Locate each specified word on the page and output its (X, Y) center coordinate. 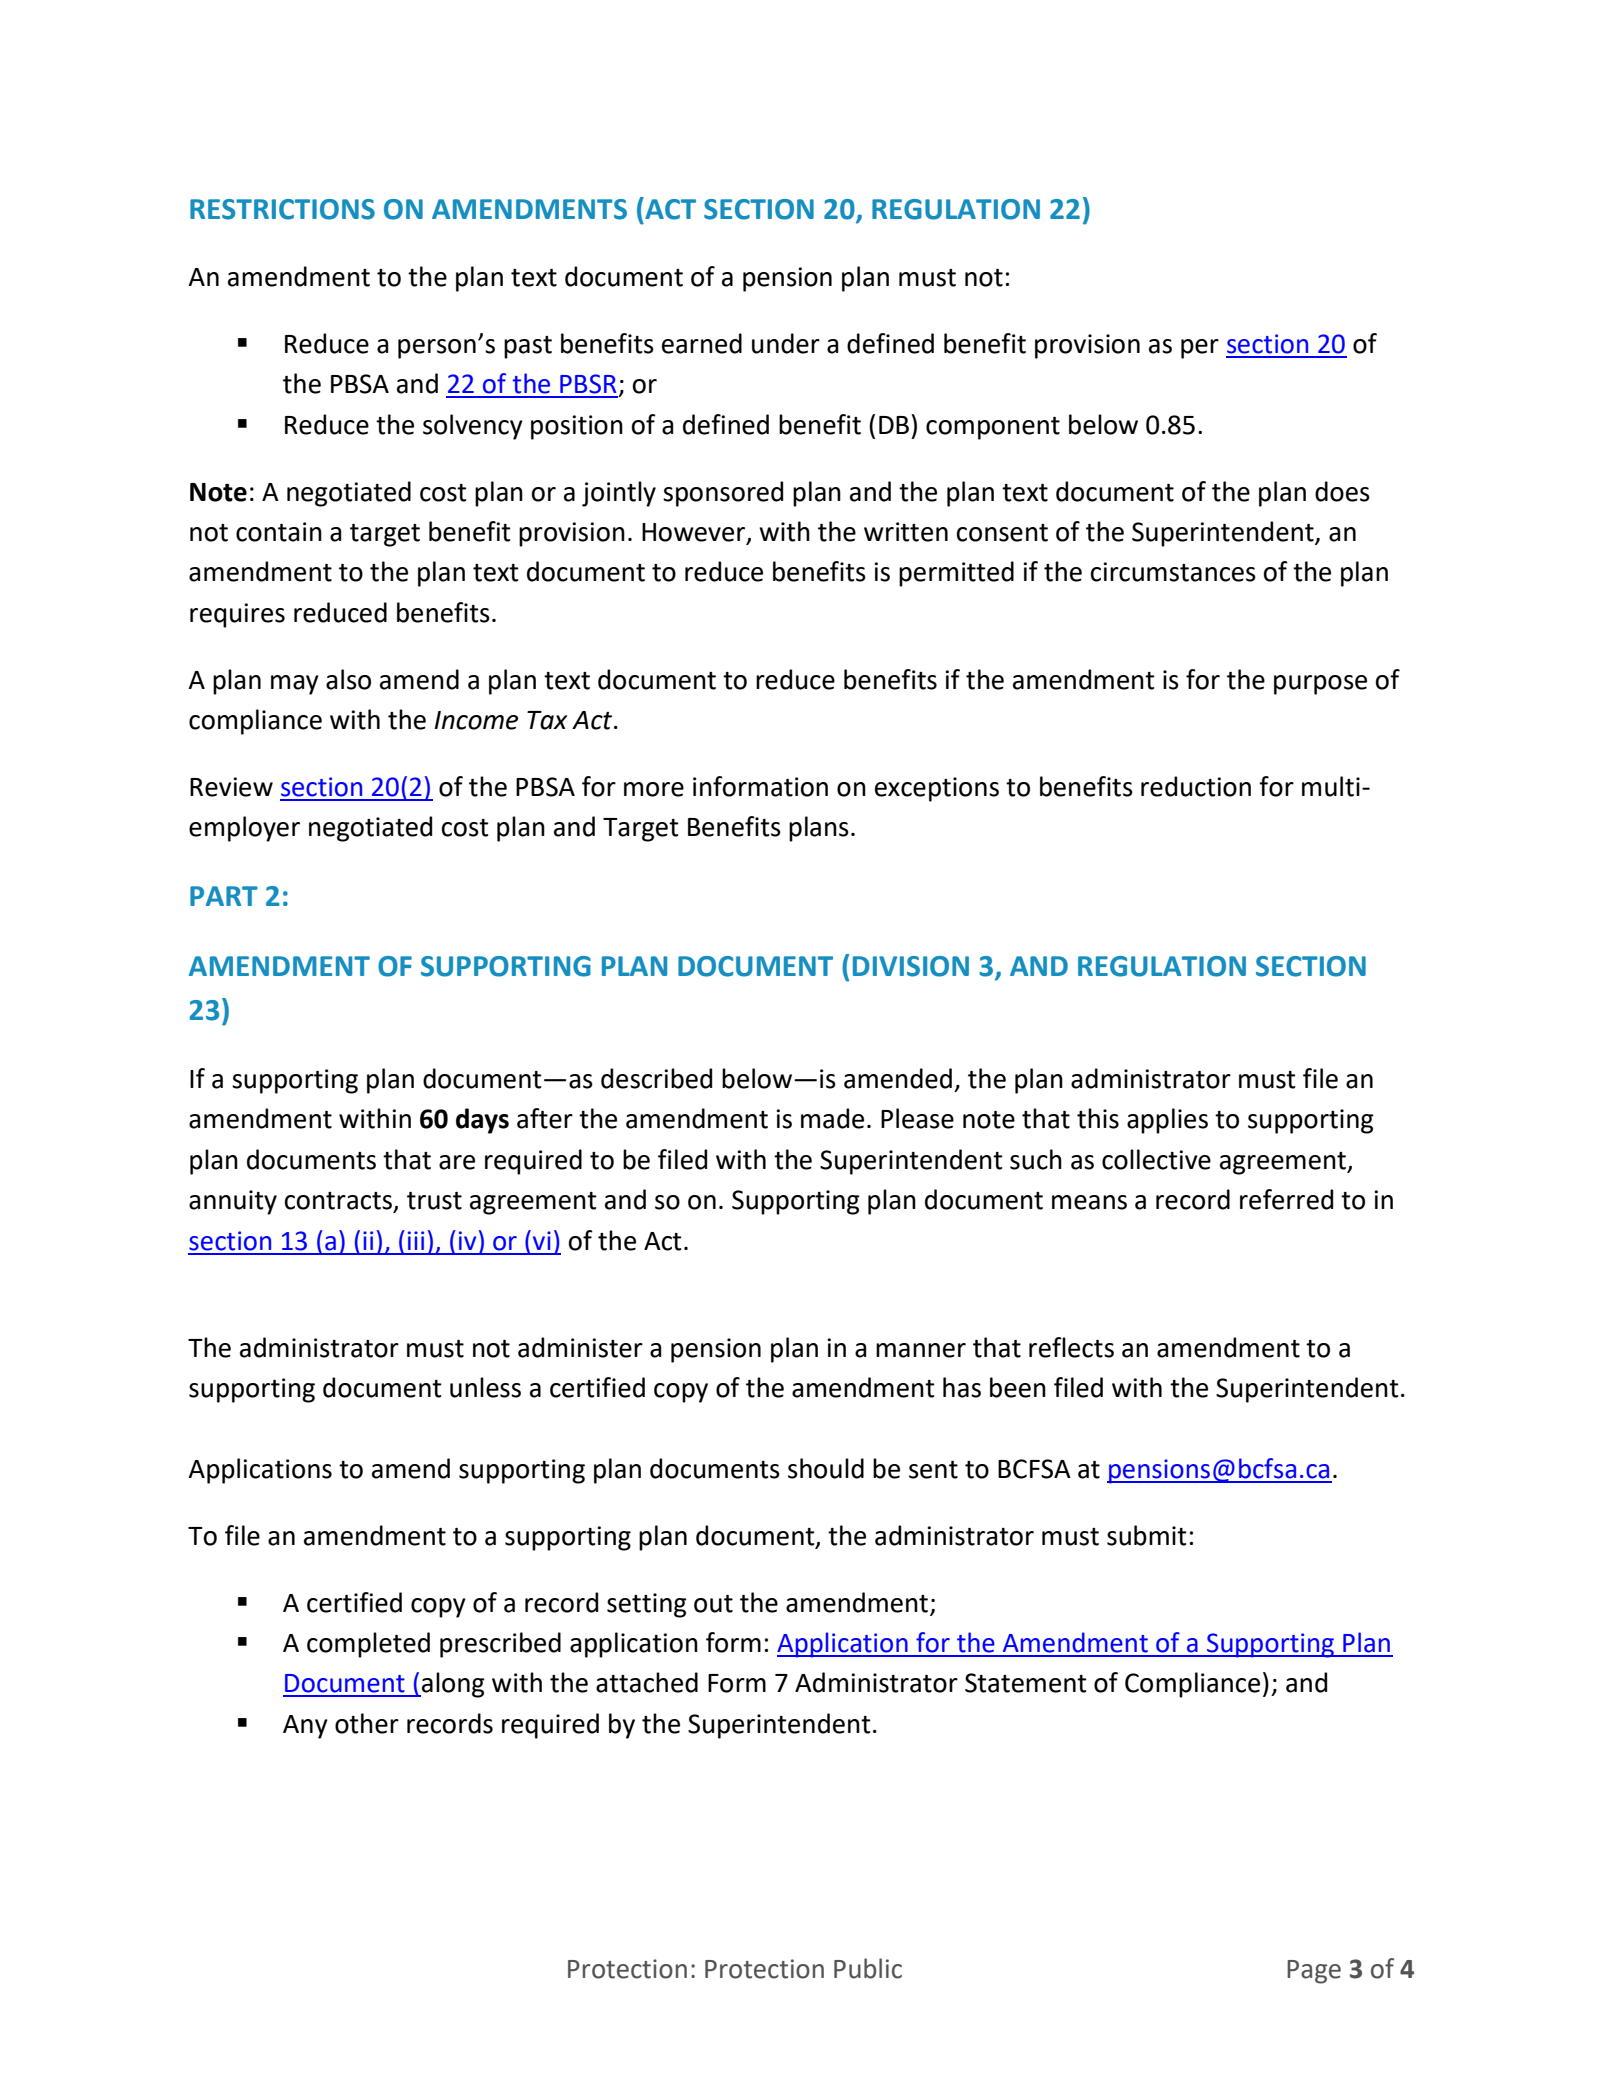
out (713, 1604)
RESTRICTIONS (282, 209)
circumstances (1173, 572)
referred (1286, 1199)
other (367, 1723)
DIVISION (911, 966)
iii (416, 1240)
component (993, 428)
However (695, 533)
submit (1147, 1535)
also (348, 679)
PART (224, 896)
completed (368, 1645)
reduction (1196, 786)
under (786, 343)
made (832, 1118)
